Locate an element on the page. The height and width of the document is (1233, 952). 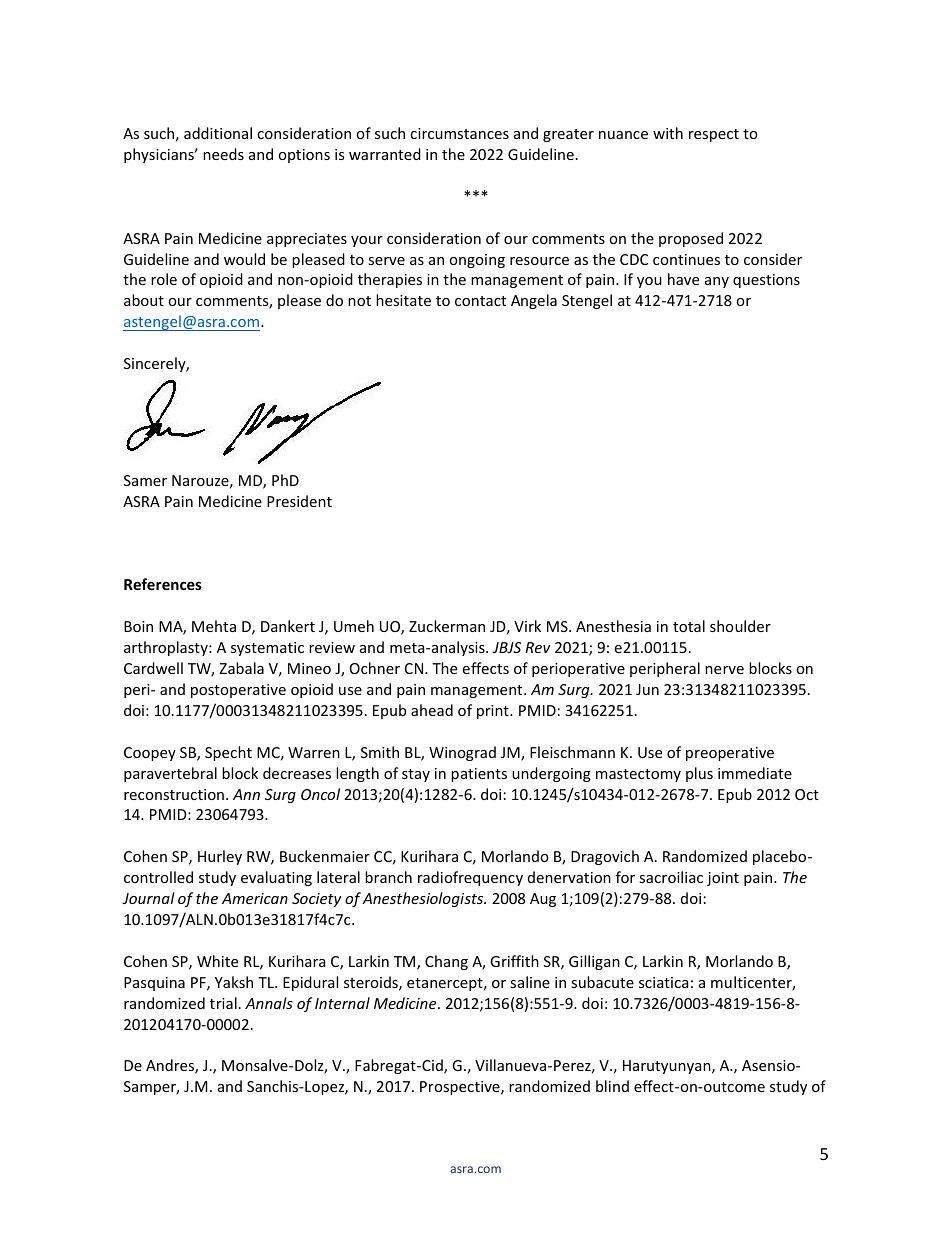
any is located at coordinates (717, 282).
